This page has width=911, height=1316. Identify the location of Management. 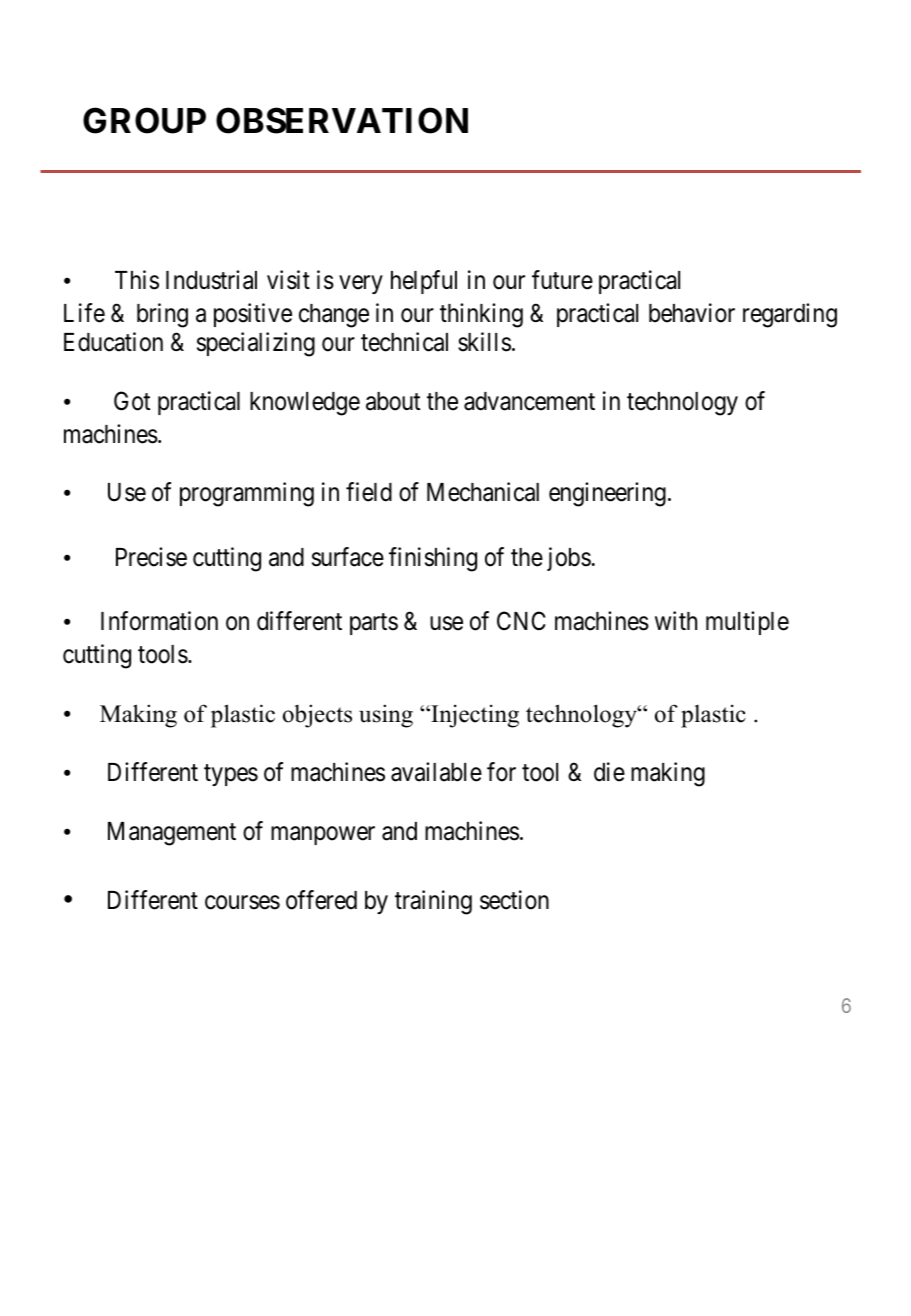
(172, 834).
